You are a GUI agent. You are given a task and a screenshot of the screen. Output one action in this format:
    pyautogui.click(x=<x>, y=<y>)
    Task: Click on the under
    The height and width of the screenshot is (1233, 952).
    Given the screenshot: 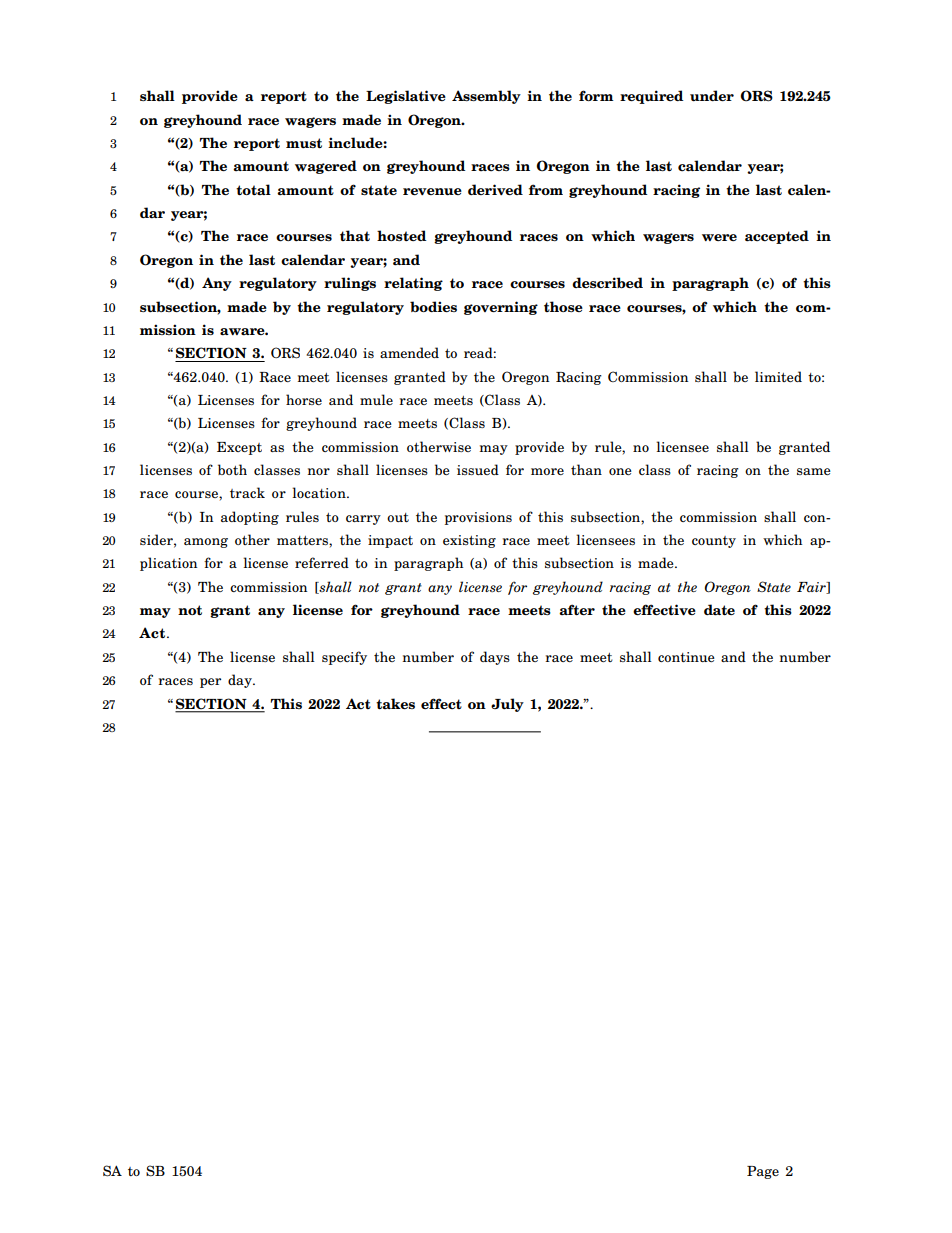 What is the action you would take?
    pyautogui.click(x=712, y=95)
